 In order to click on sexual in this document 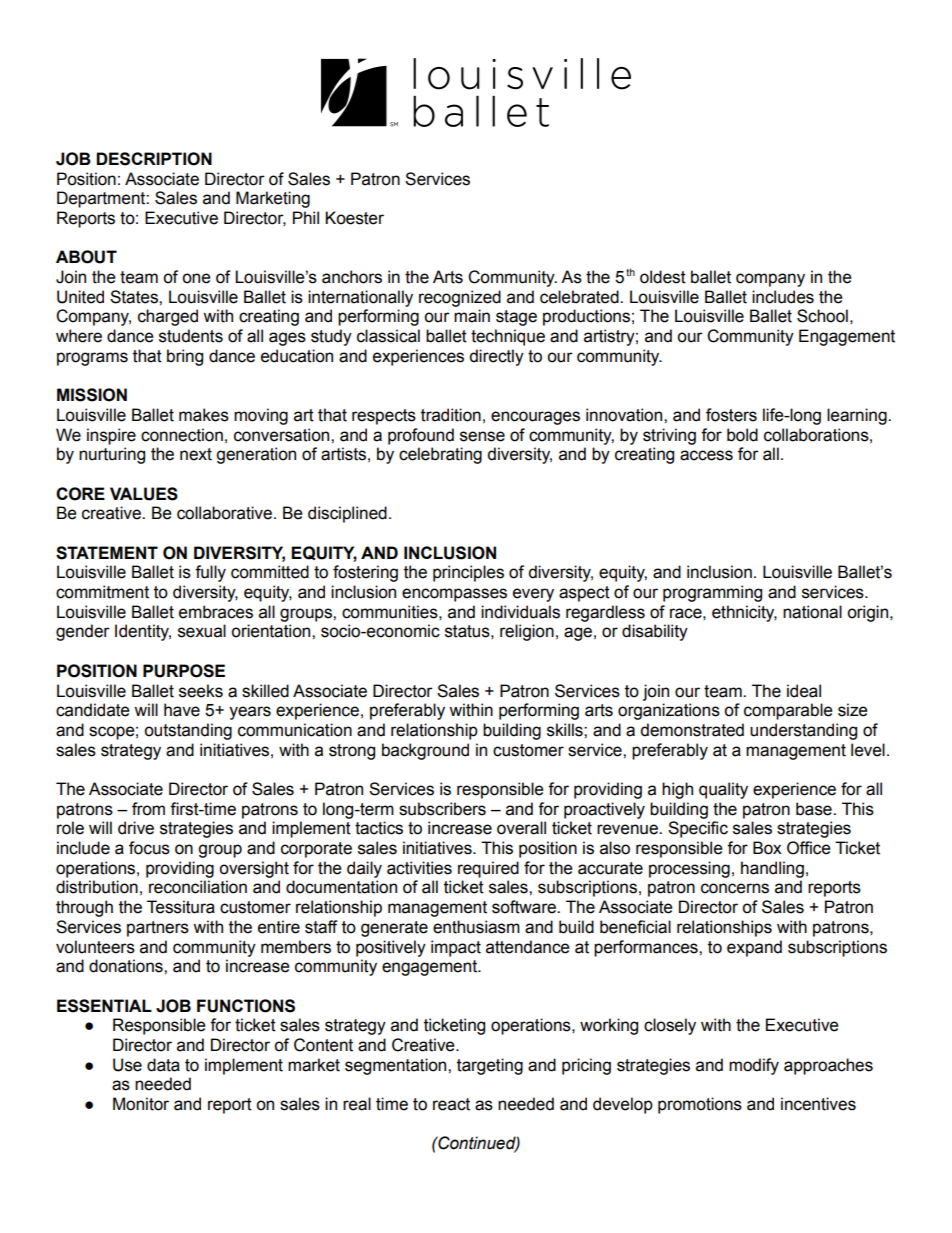, I will do `click(202, 631)`.
